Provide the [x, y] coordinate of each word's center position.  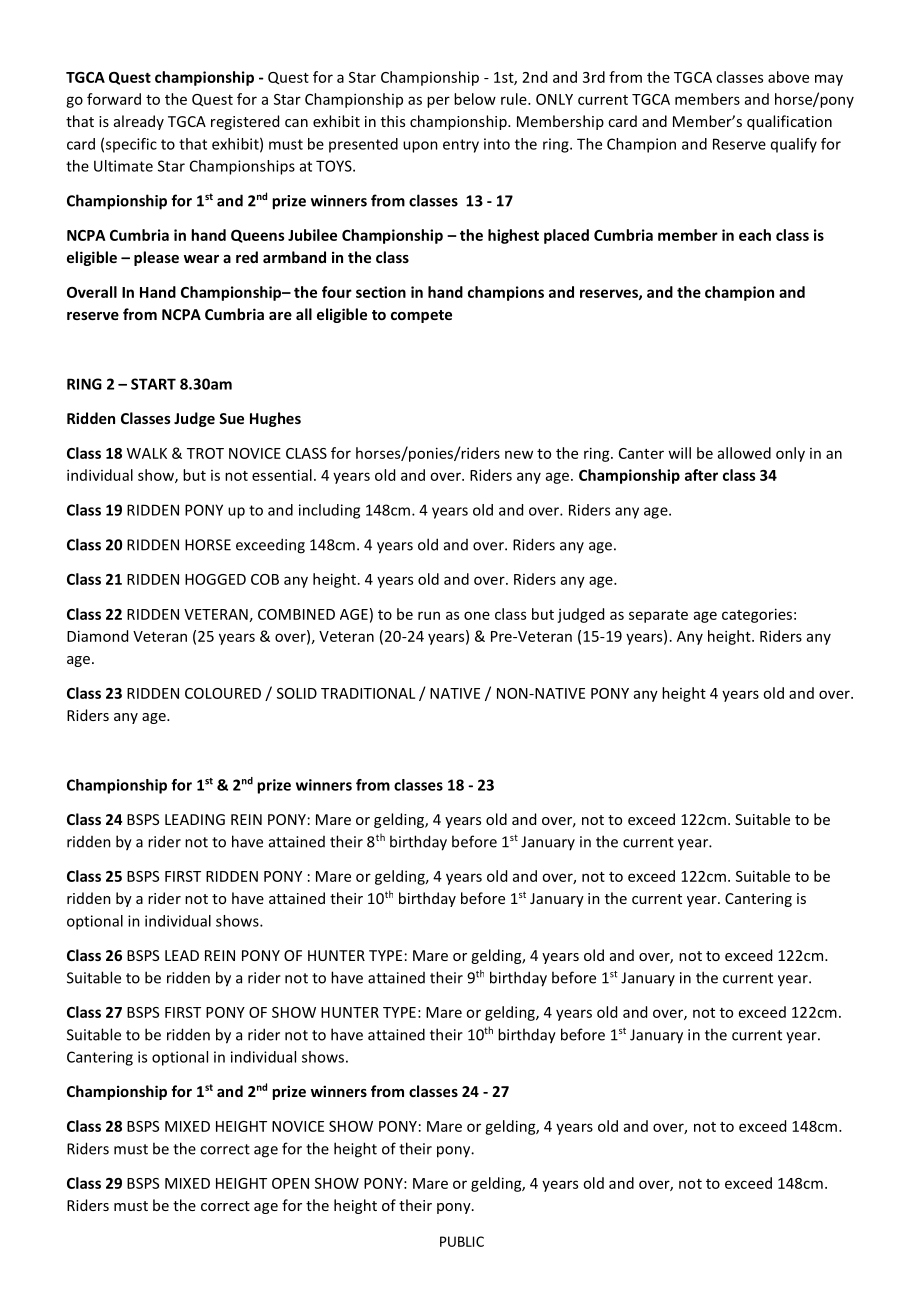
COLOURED [223, 693]
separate [658, 616]
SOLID [297, 693]
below [475, 99]
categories [757, 615]
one [477, 615]
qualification [789, 122]
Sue [231, 418]
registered [245, 122]
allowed [744, 453]
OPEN [290, 1183]
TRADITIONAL [368, 693]
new [519, 454]
